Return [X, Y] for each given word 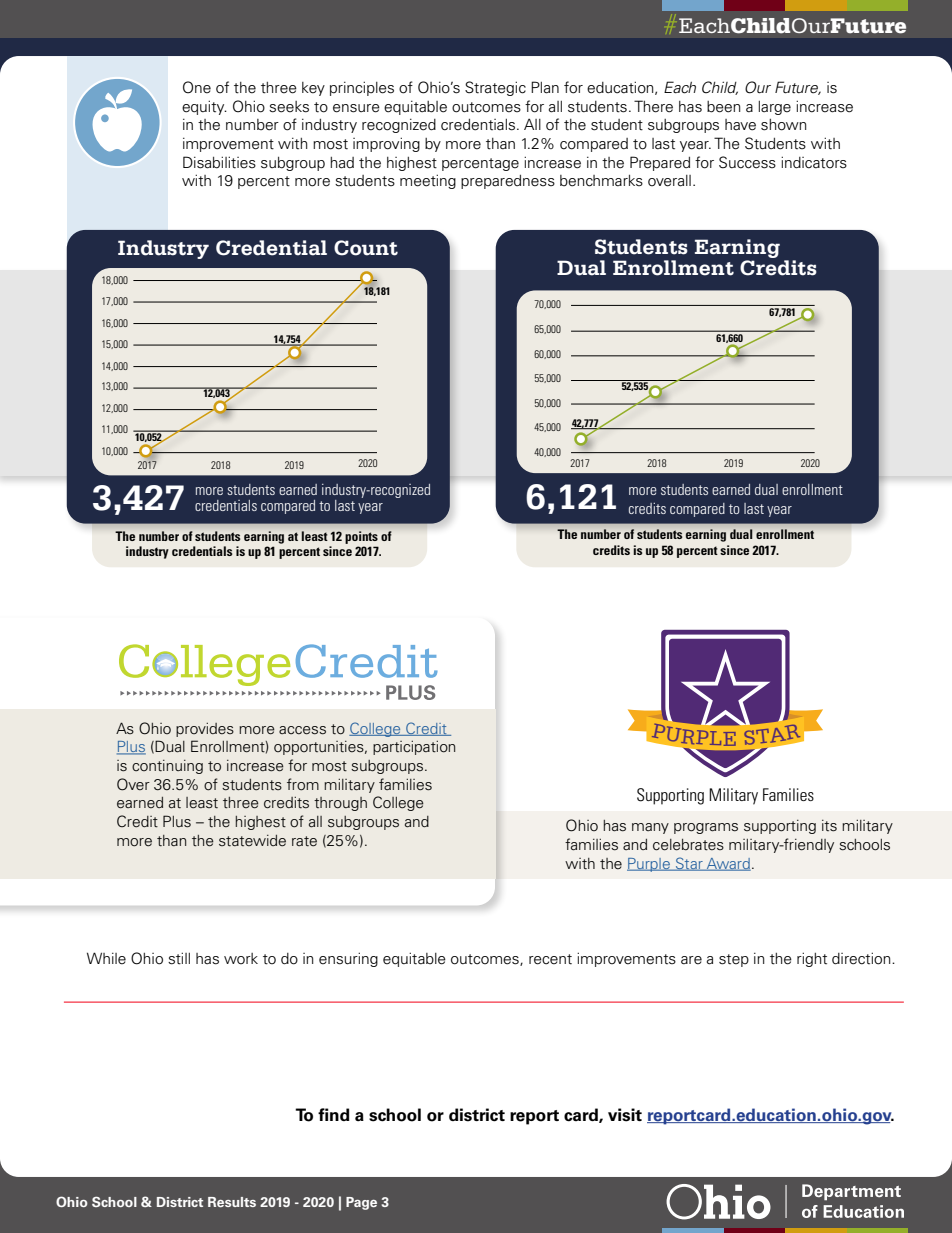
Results [232, 1202]
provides [205, 730]
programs [706, 828]
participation [414, 748]
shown [784, 125]
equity [204, 107]
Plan [545, 87]
